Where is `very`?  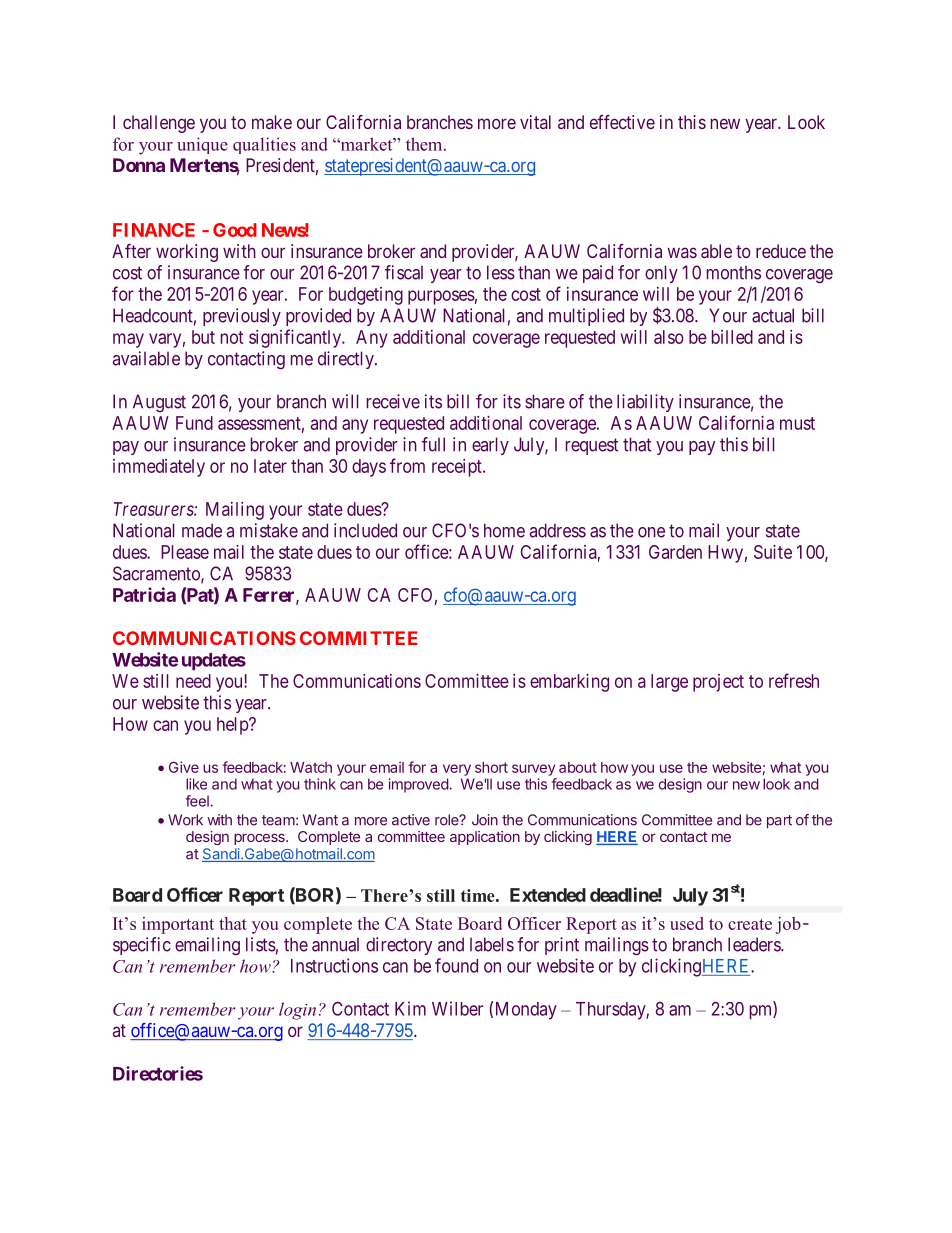 very is located at coordinates (457, 770).
